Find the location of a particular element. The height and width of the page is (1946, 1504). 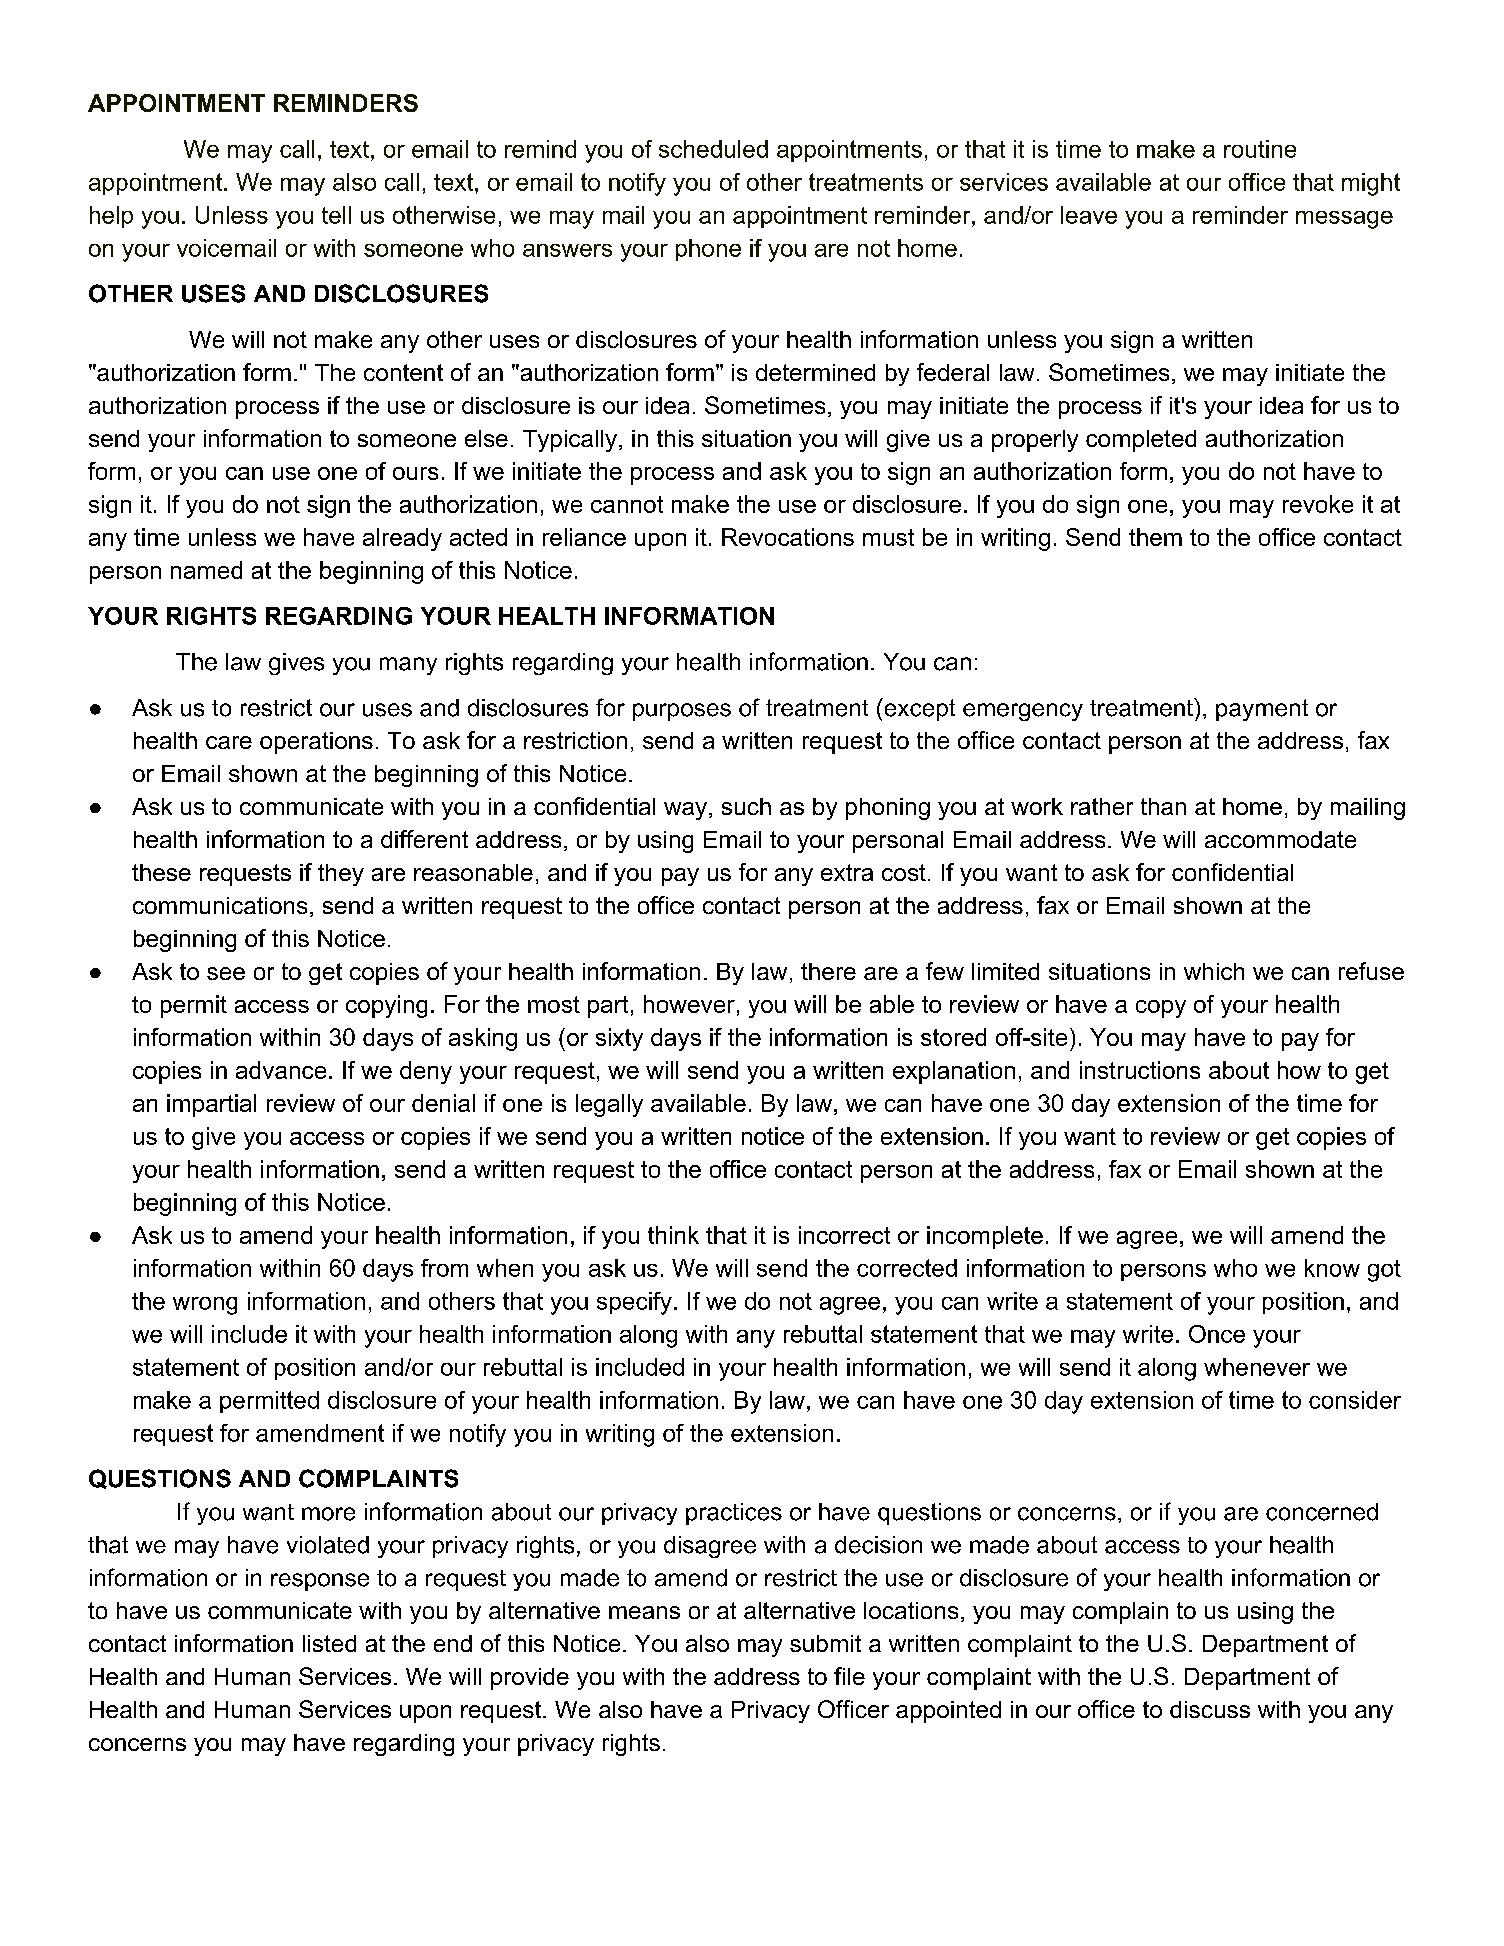

named is located at coordinates (206, 570).
